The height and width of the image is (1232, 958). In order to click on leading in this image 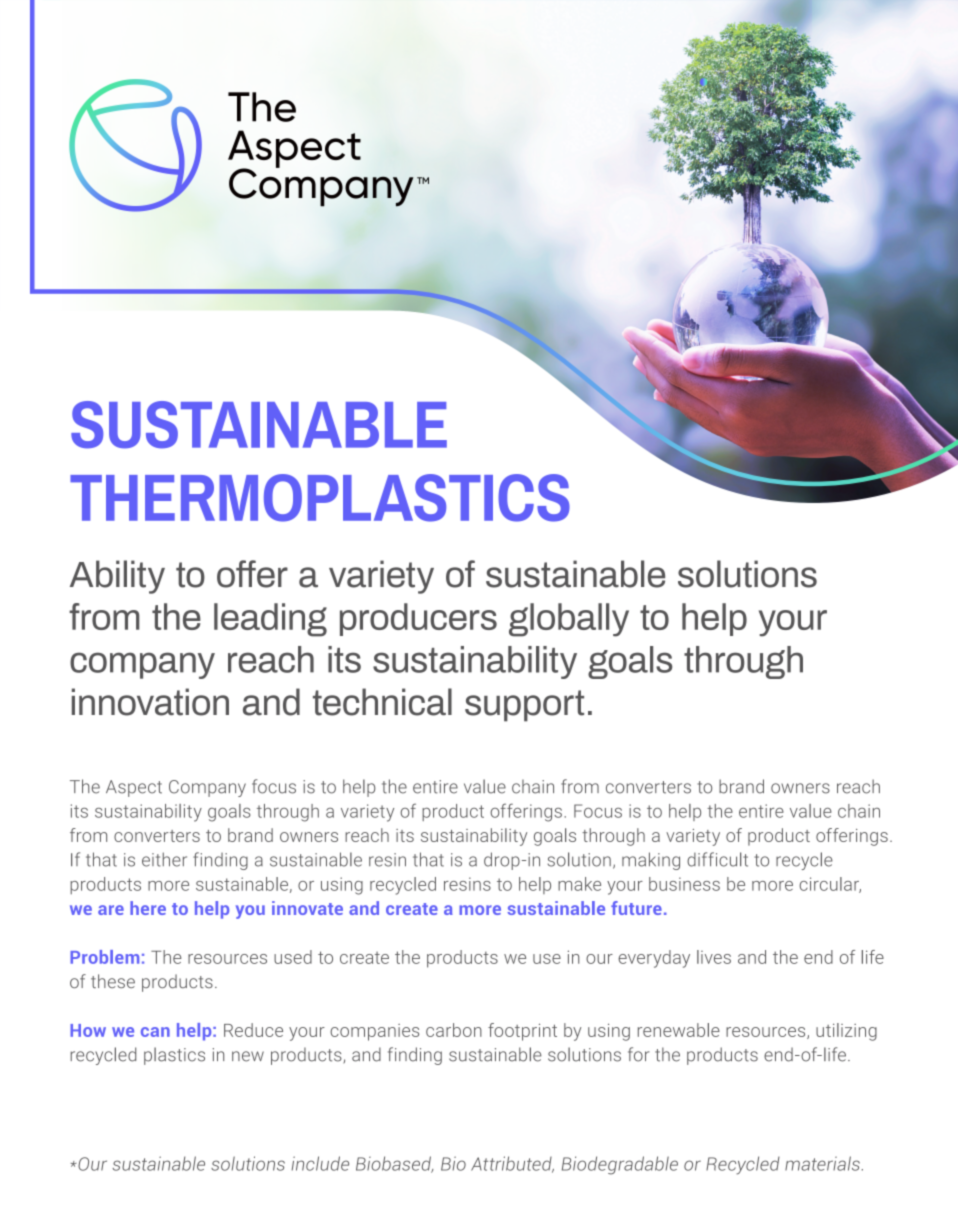, I will do `click(270, 620)`.
